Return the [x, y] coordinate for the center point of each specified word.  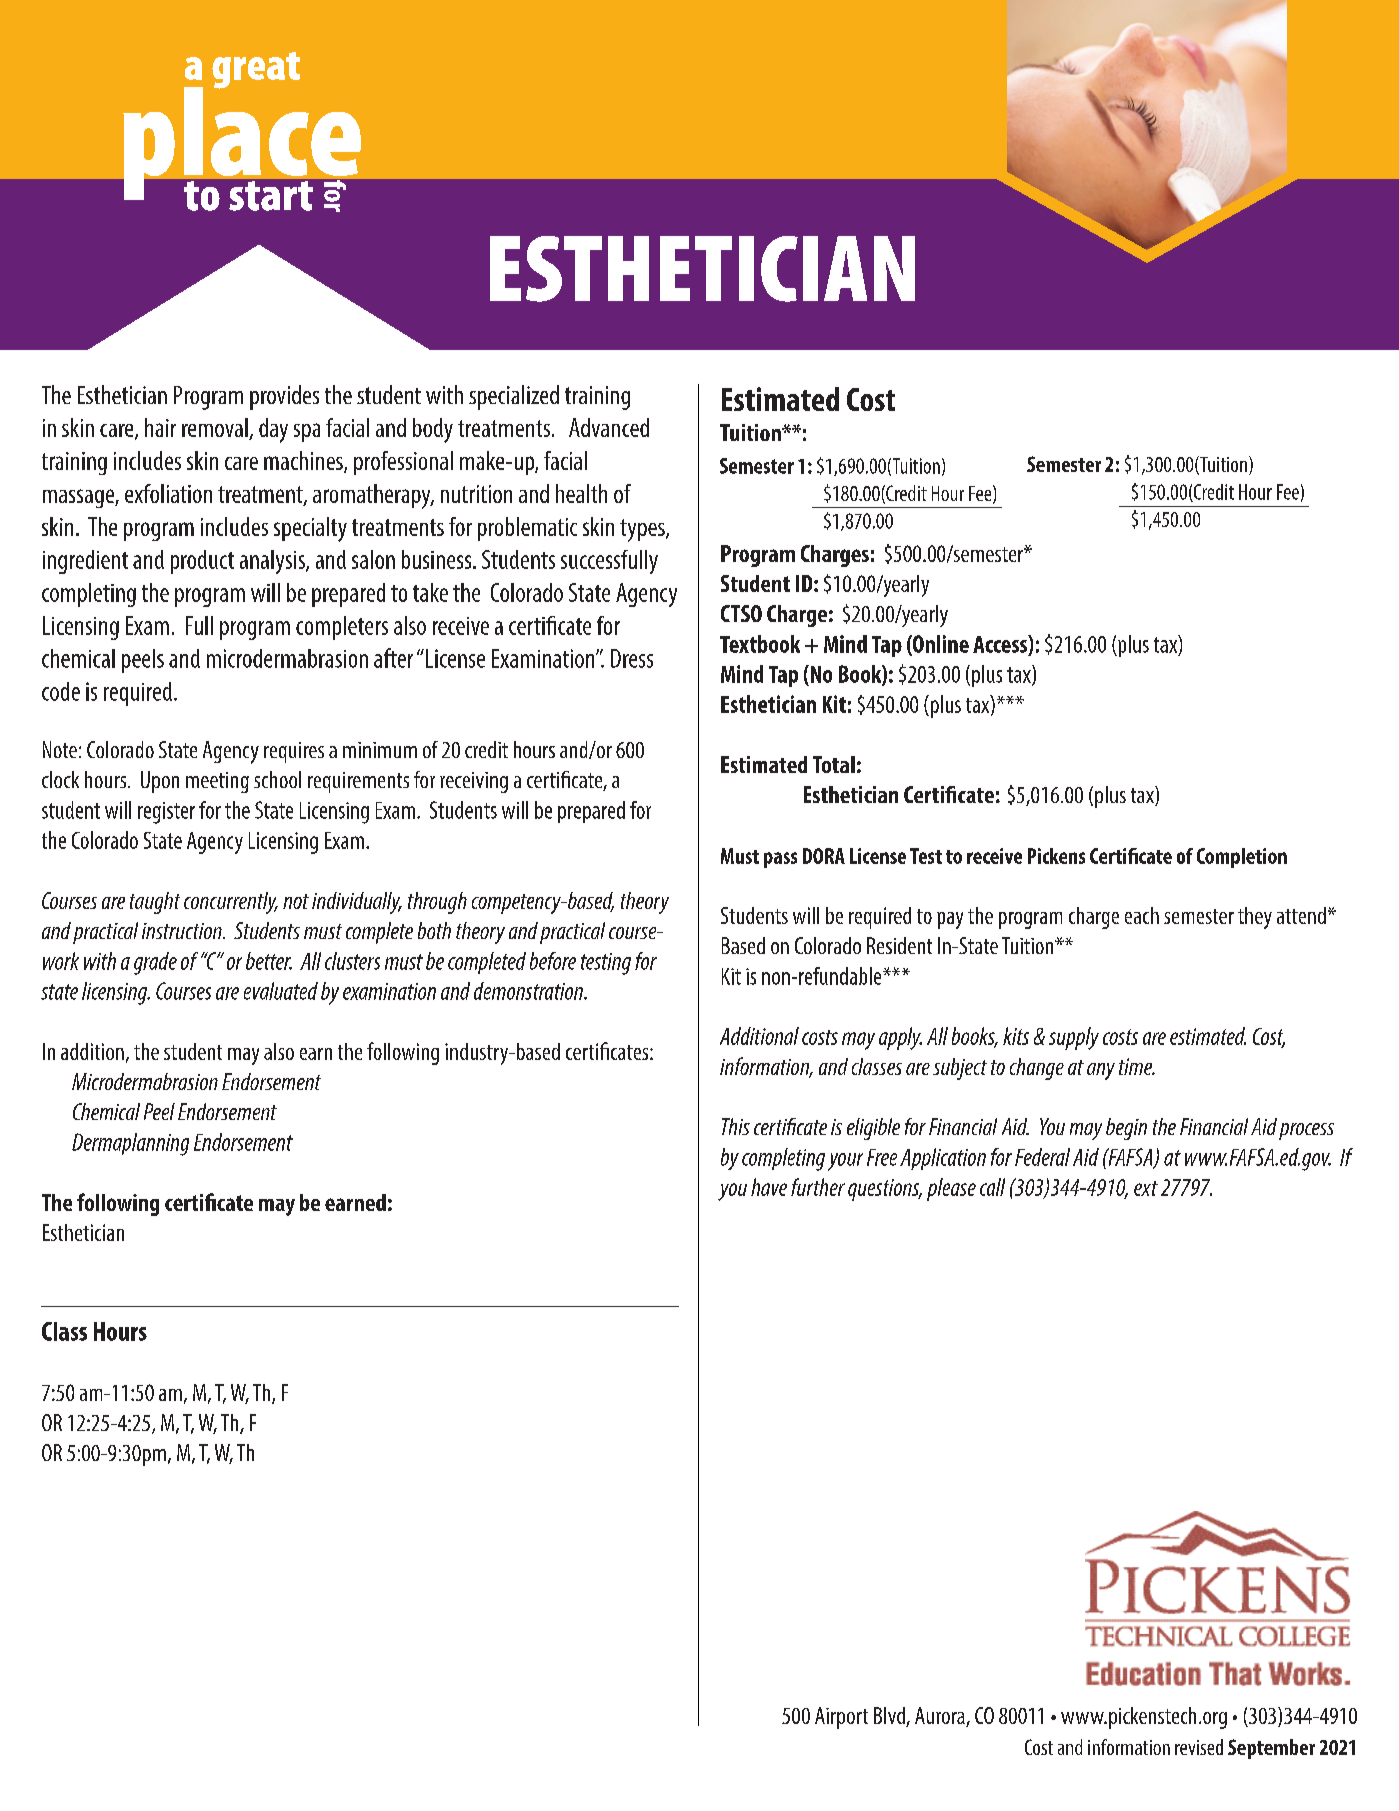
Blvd [890, 1717]
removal [216, 429]
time [1137, 1066]
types [643, 530]
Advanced [609, 427]
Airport [841, 1718]
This [736, 1126]
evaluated [281, 991]
